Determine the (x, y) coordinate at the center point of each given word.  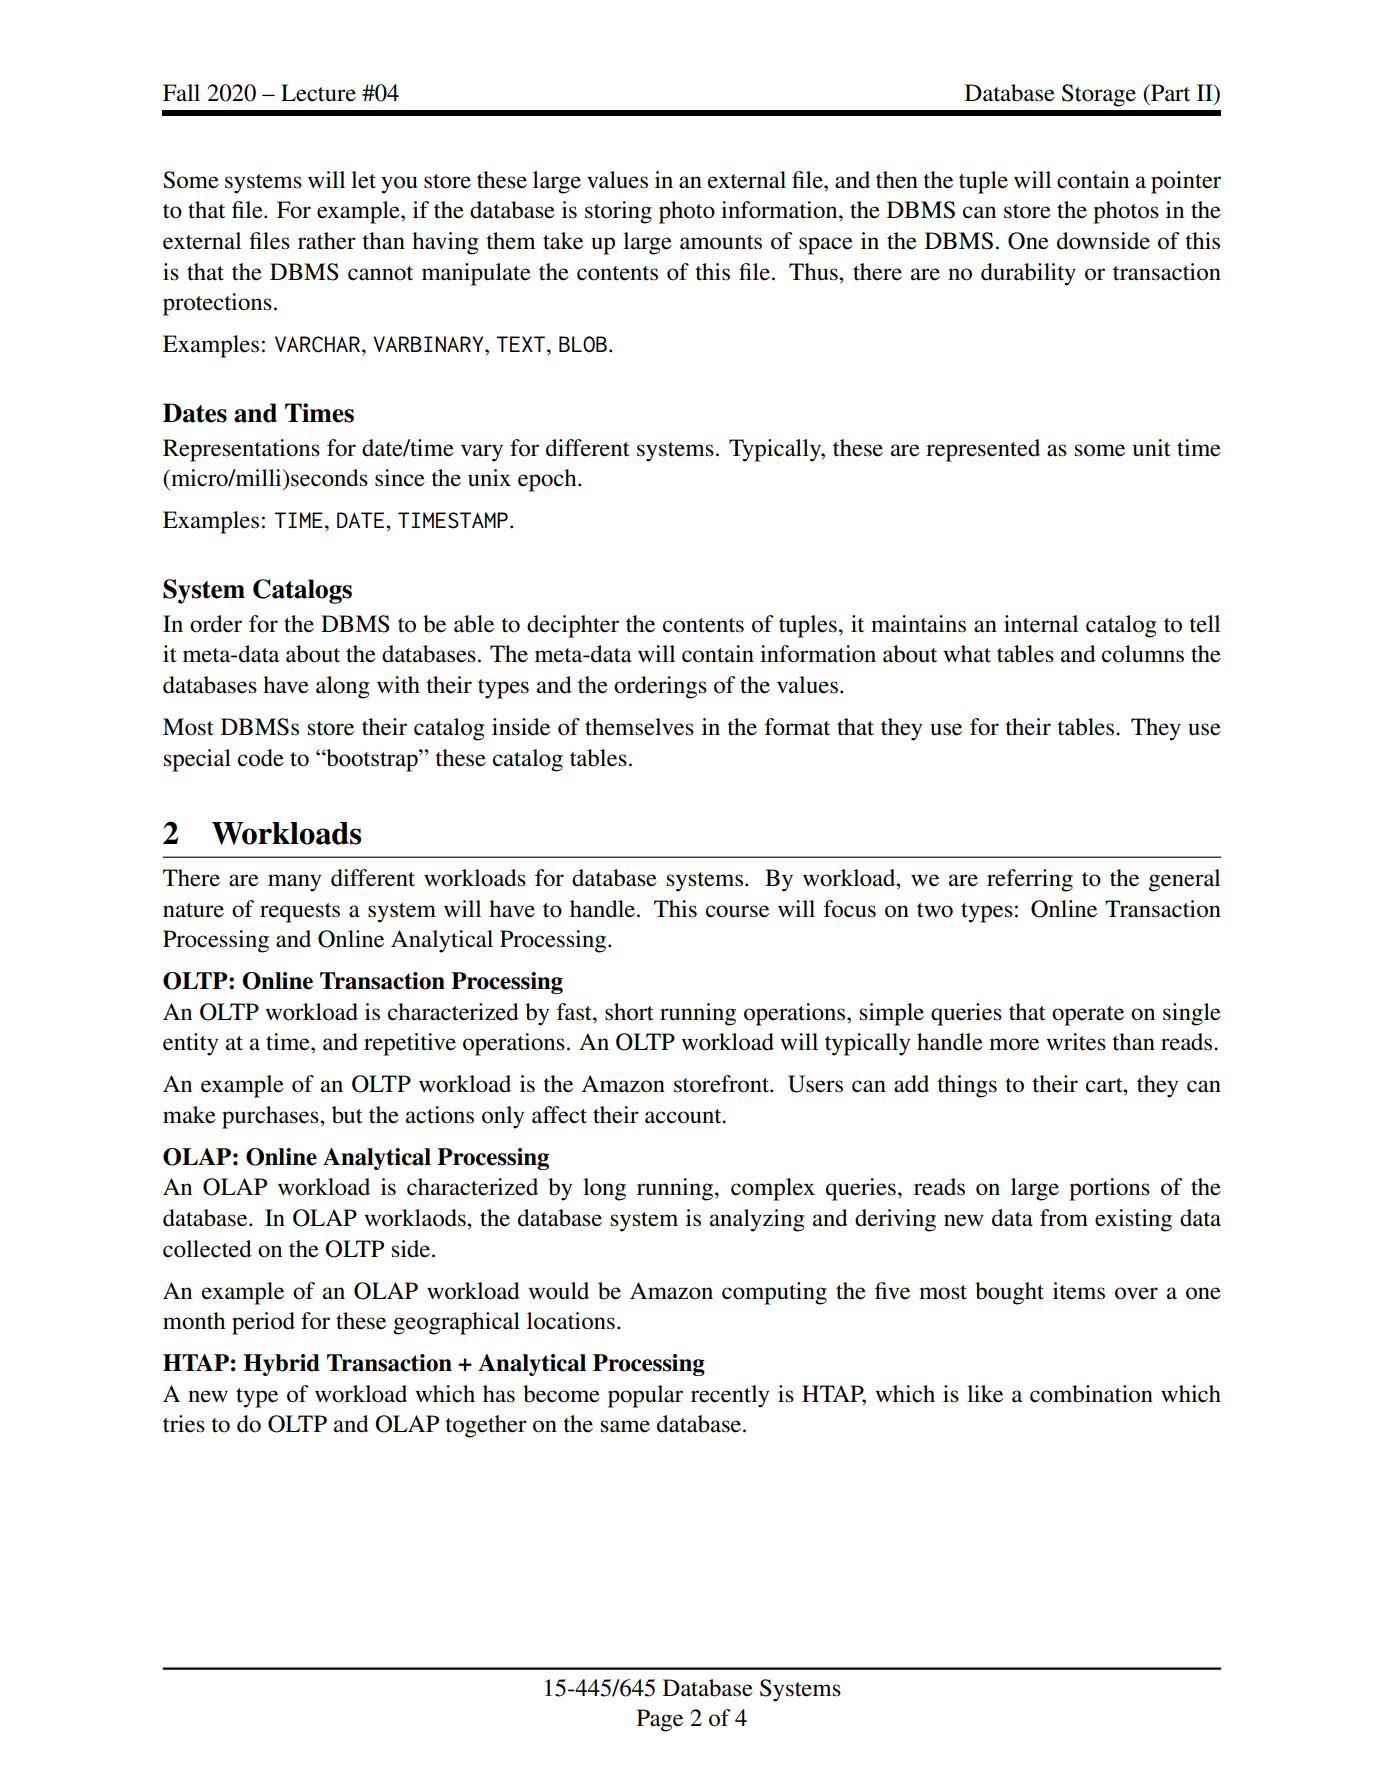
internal (1041, 624)
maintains (918, 624)
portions (1109, 1189)
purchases (271, 1117)
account (684, 1116)
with (398, 684)
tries (184, 1424)
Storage (1099, 95)
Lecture (318, 93)
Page (660, 1720)
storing (618, 212)
